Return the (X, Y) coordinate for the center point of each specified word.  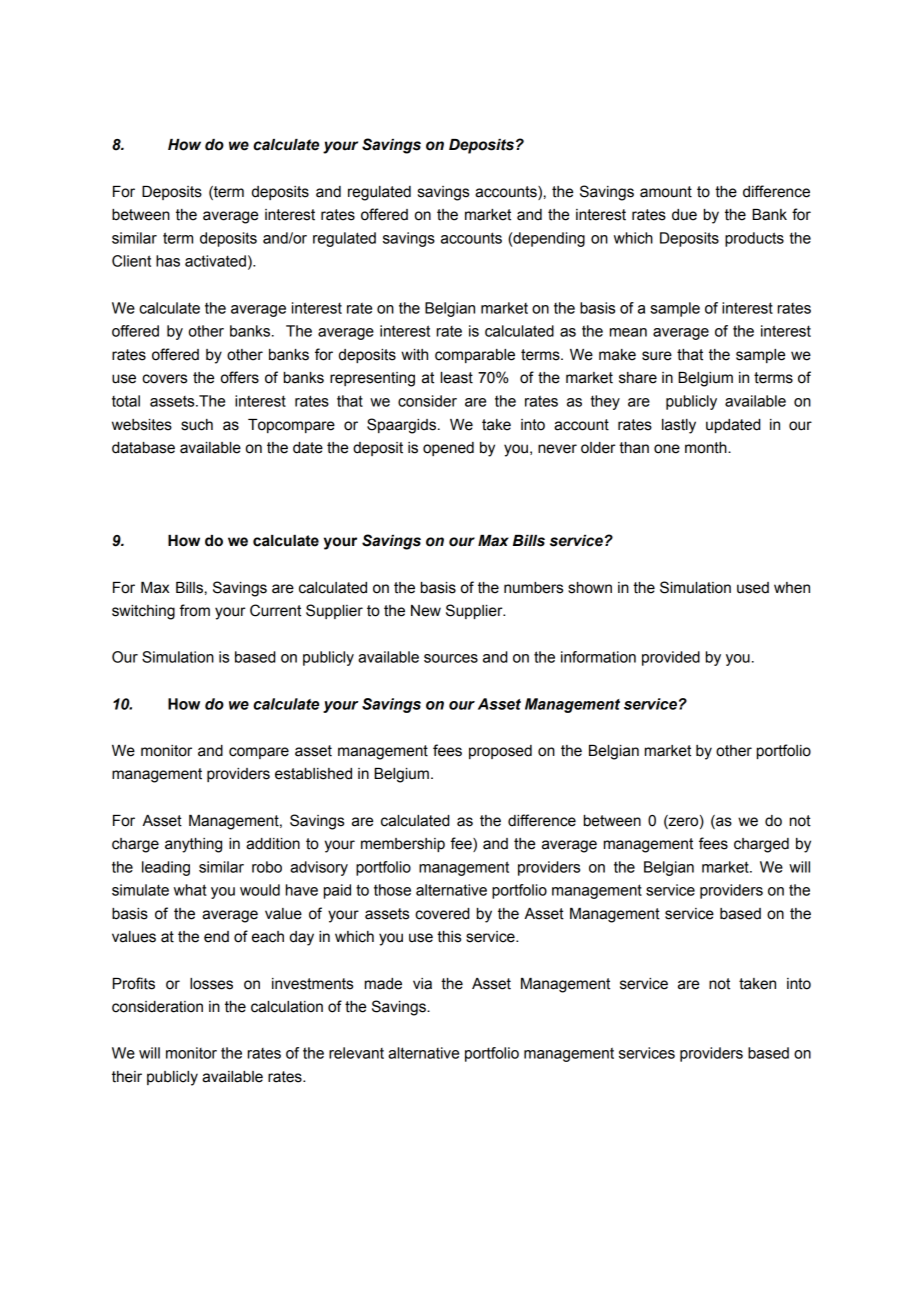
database (143, 448)
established (313, 774)
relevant (356, 1053)
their (127, 1077)
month (707, 448)
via (422, 984)
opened (448, 449)
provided (671, 658)
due (684, 215)
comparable (475, 356)
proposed (500, 752)
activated (215, 261)
